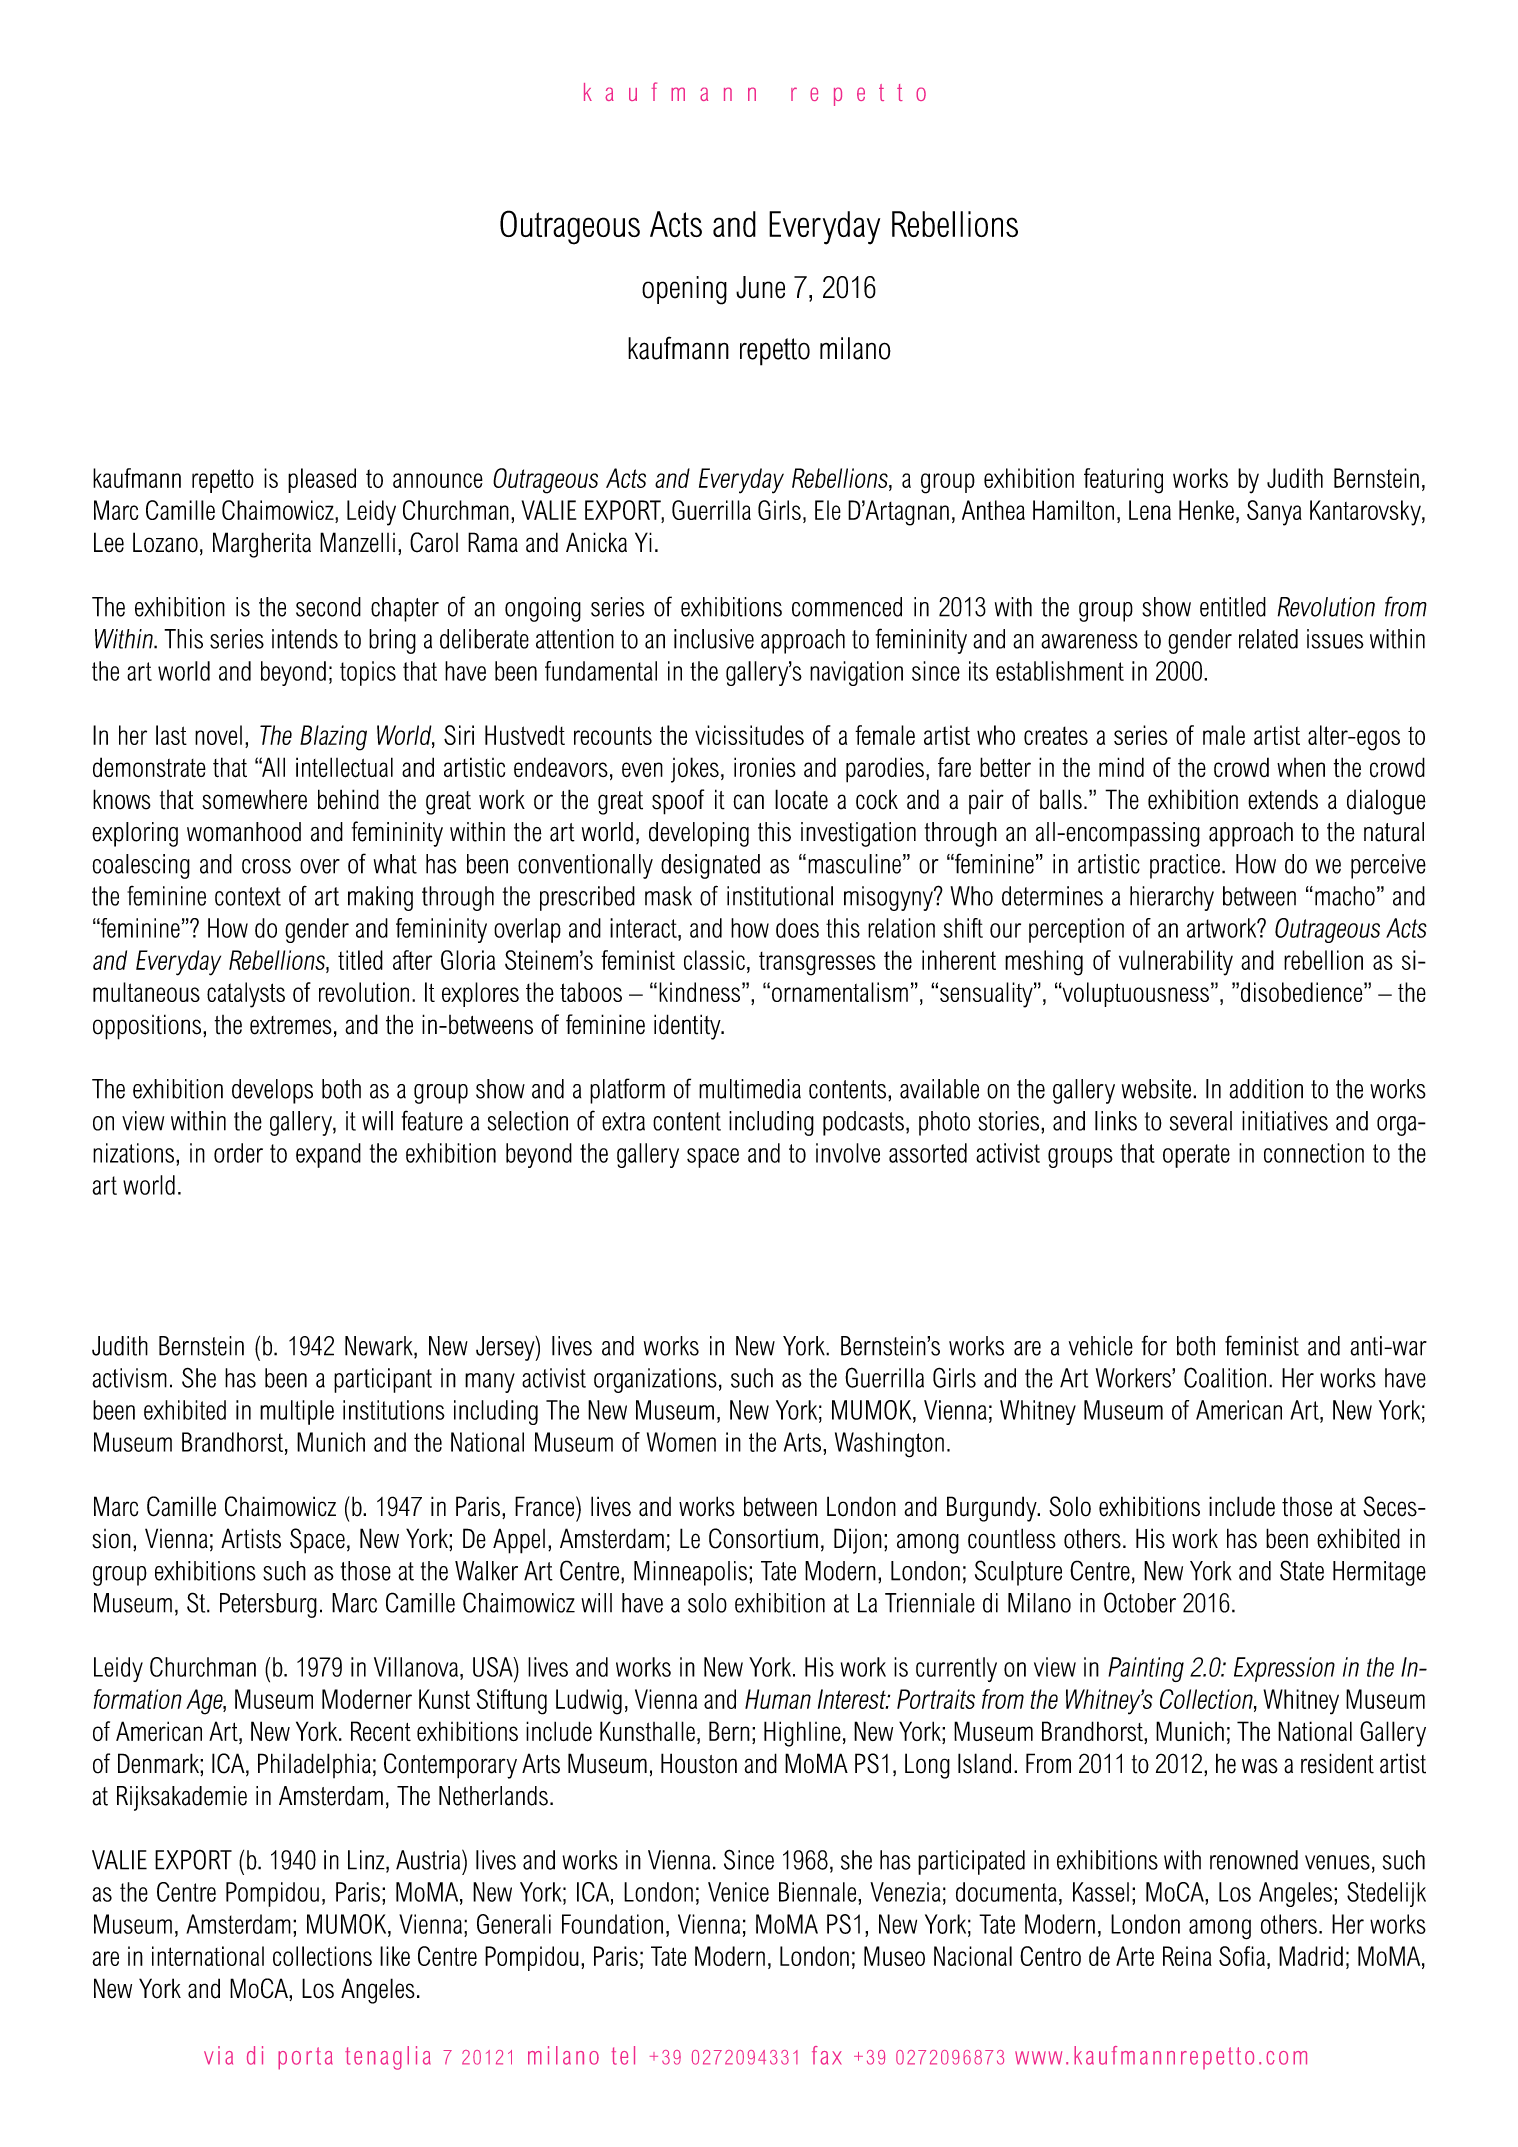 The image size is (1518, 2147). I want to click on via, so click(218, 2055).
